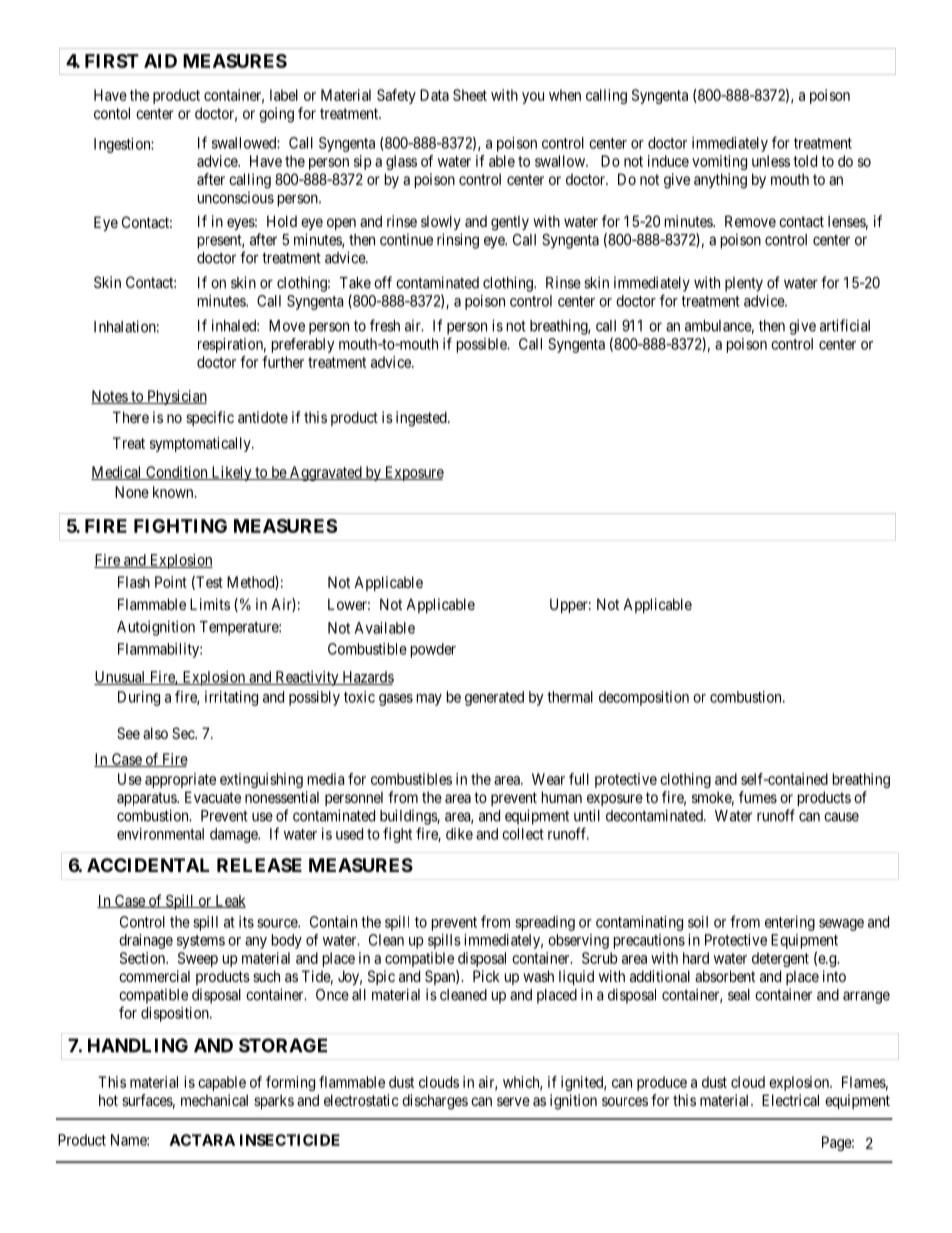 Image resolution: width=952 pixels, height=1233 pixels. What do you see at coordinates (234, 835) in the screenshot?
I see `damage` at bounding box center [234, 835].
